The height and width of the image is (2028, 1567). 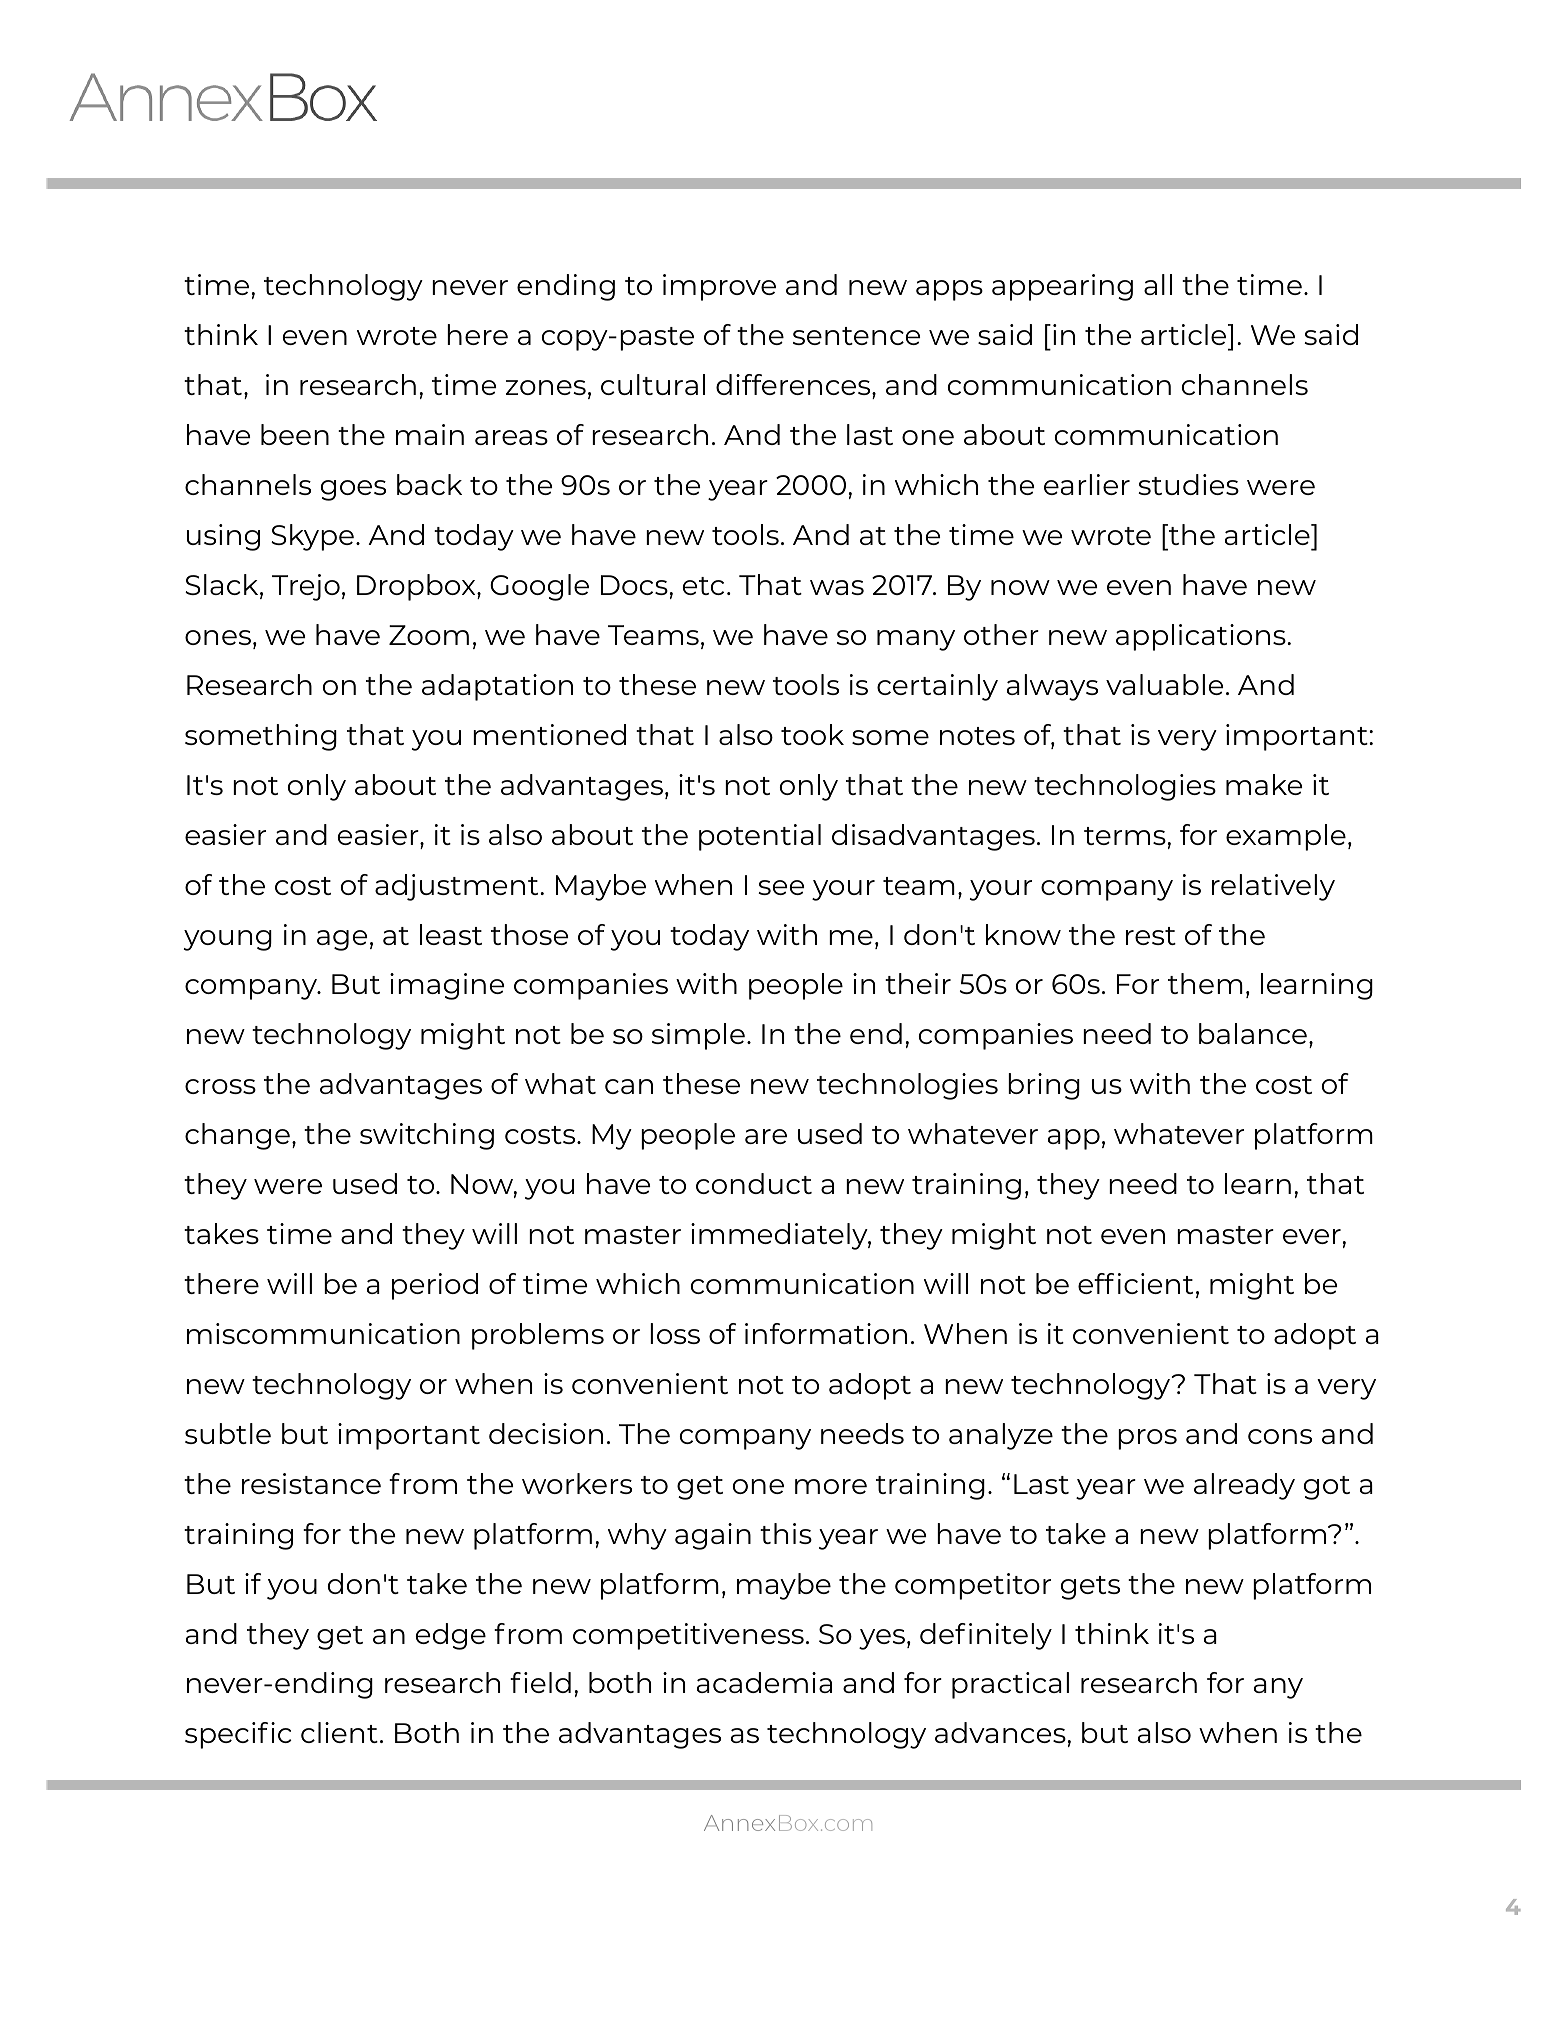 What do you see at coordinates (1135, 1283) in the image?
I see `efficient` at bounding box center [1135, 1283].
